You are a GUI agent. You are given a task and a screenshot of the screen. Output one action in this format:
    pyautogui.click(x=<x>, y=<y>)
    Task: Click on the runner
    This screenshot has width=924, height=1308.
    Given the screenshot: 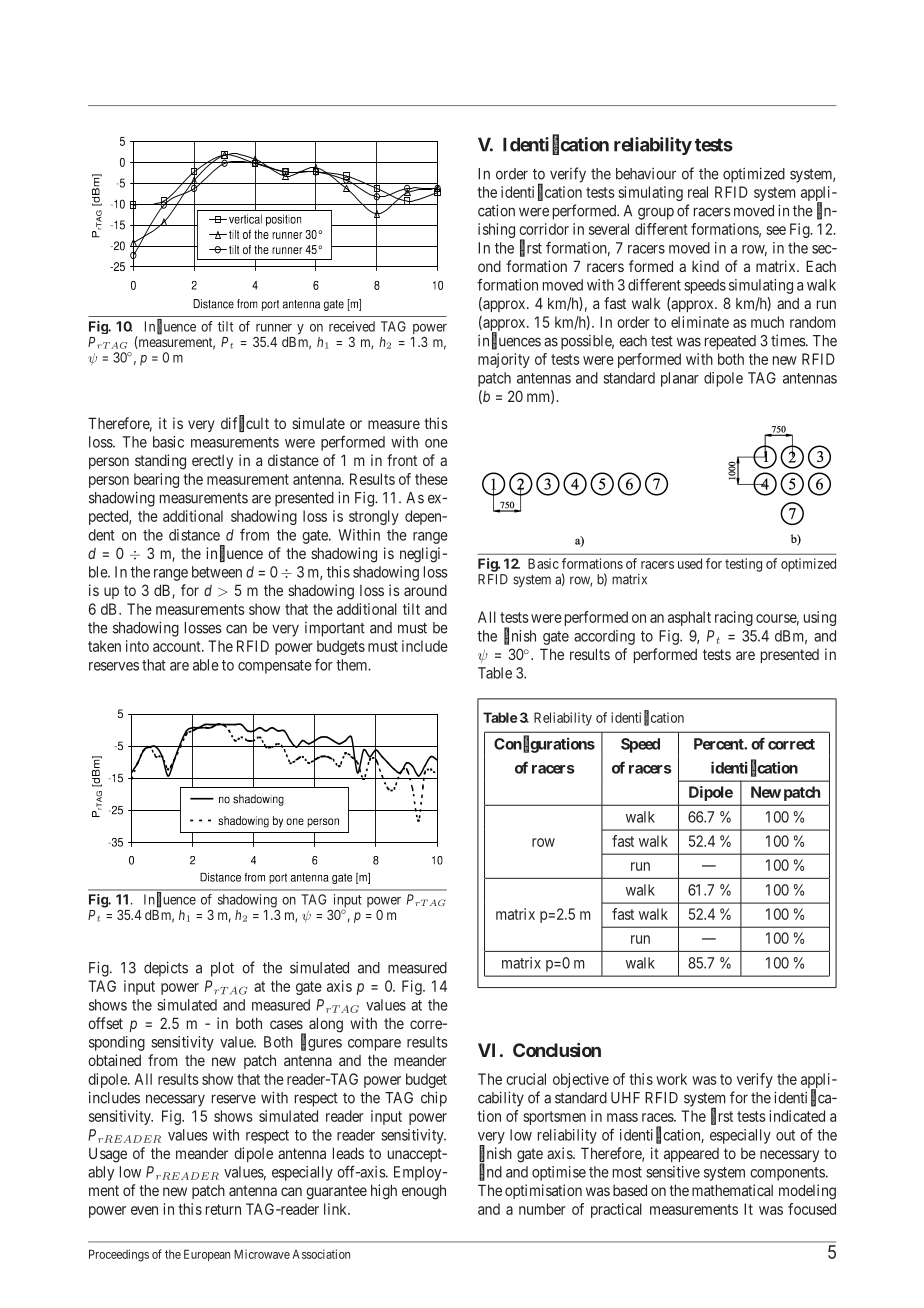 What is the action you would take?
    pyautogui.click(x=274, y=328)
